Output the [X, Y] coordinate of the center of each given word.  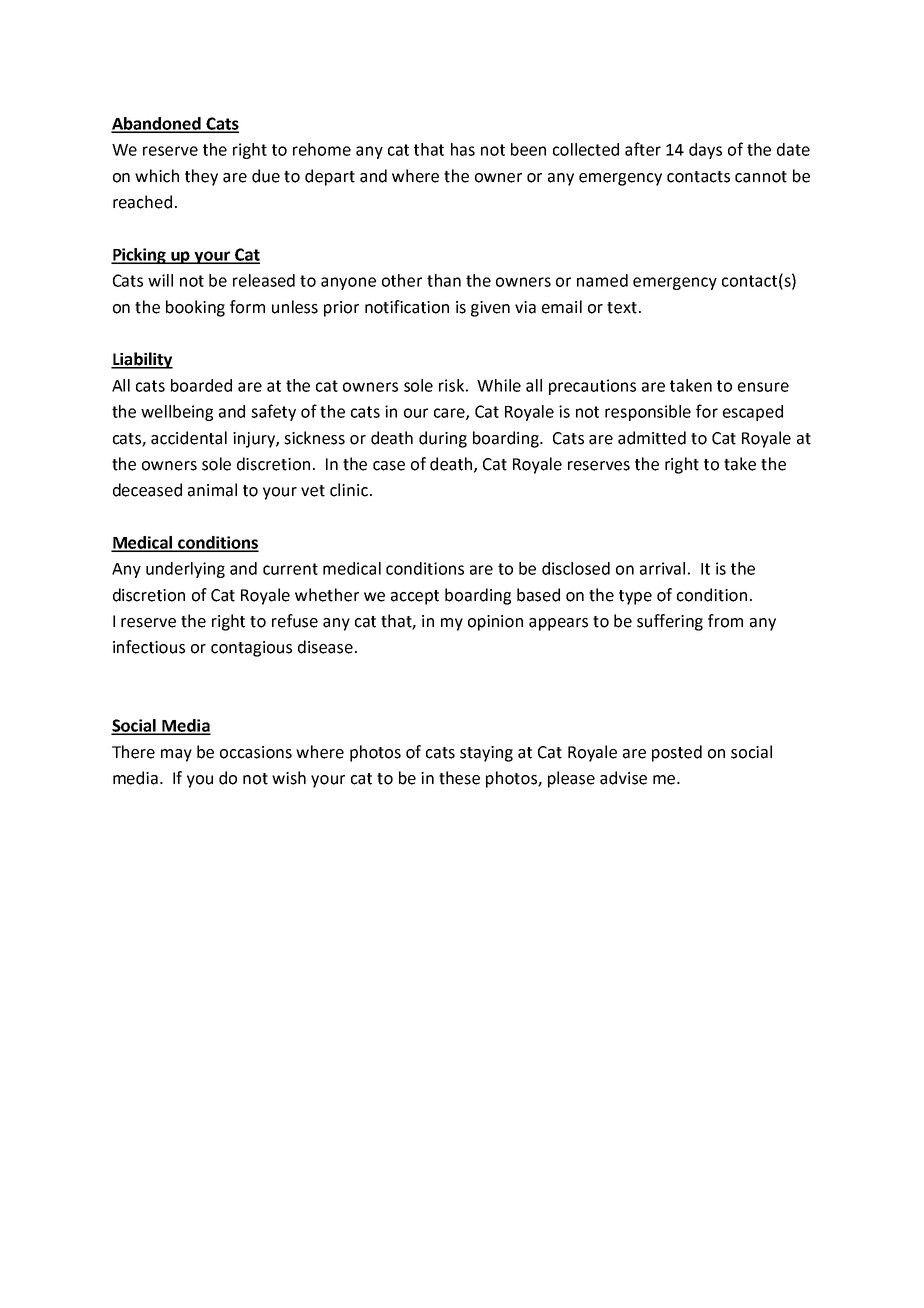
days [705, 151]
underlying [185, 570]
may [176, 755]
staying [486, 754]
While [499, 385]
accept [415, 597]
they [201, 177]
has [463, 149]
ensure [763, 387]
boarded [201, 385]
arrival [662, 568]
